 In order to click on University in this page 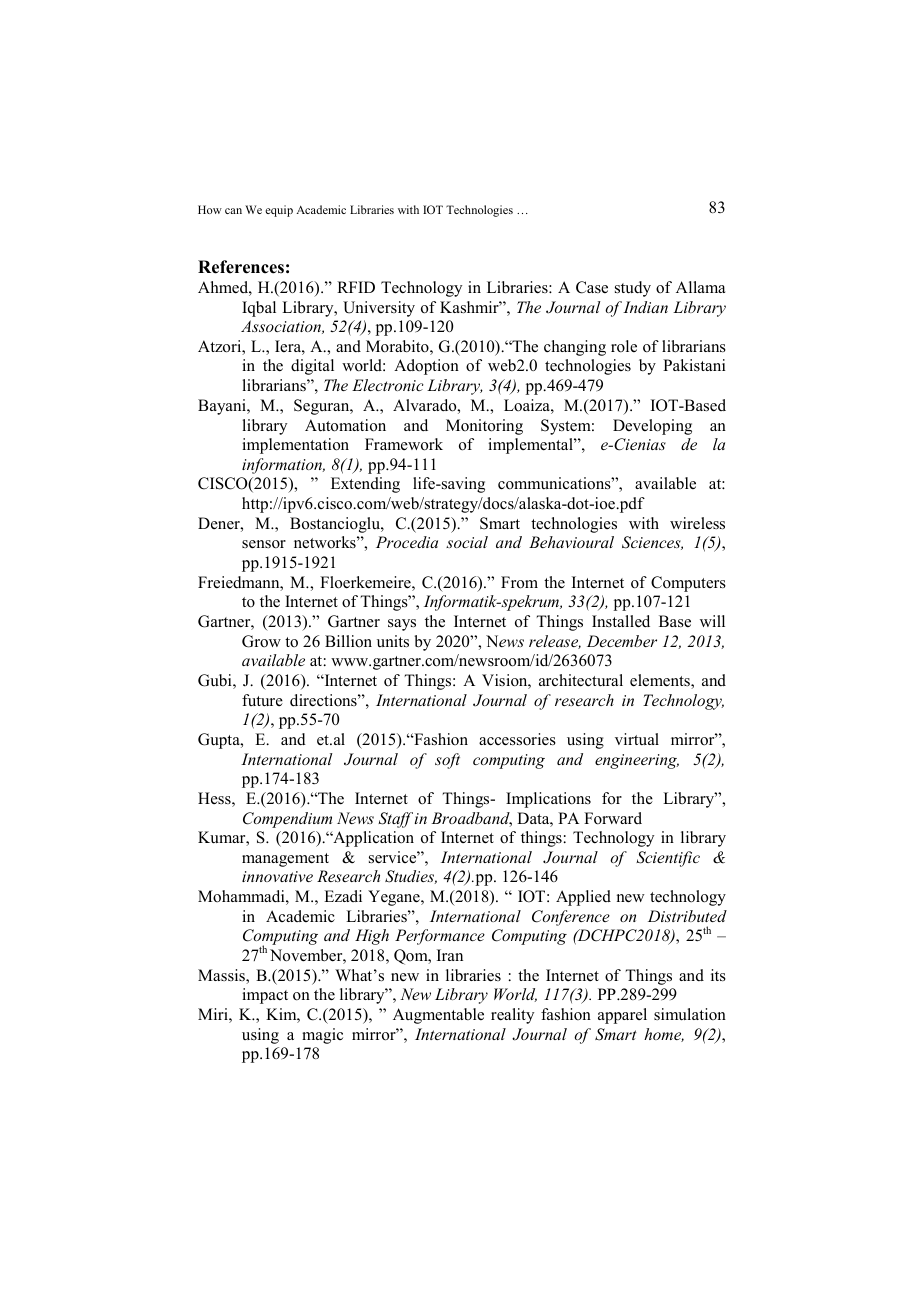, I will do `click(379, 309)`.
